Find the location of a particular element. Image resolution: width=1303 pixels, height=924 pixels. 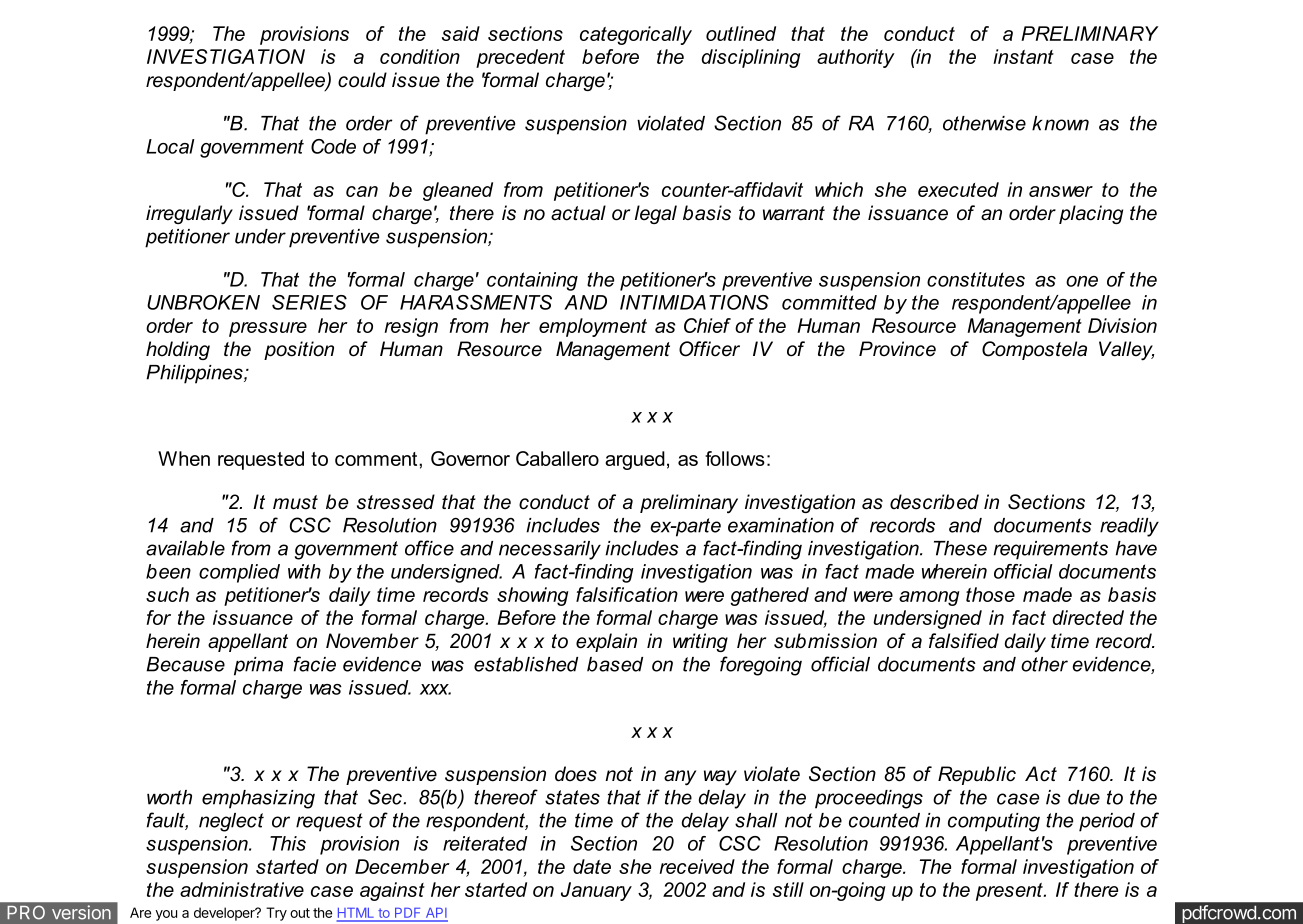

instant is located at coordinates (1023, 56).
